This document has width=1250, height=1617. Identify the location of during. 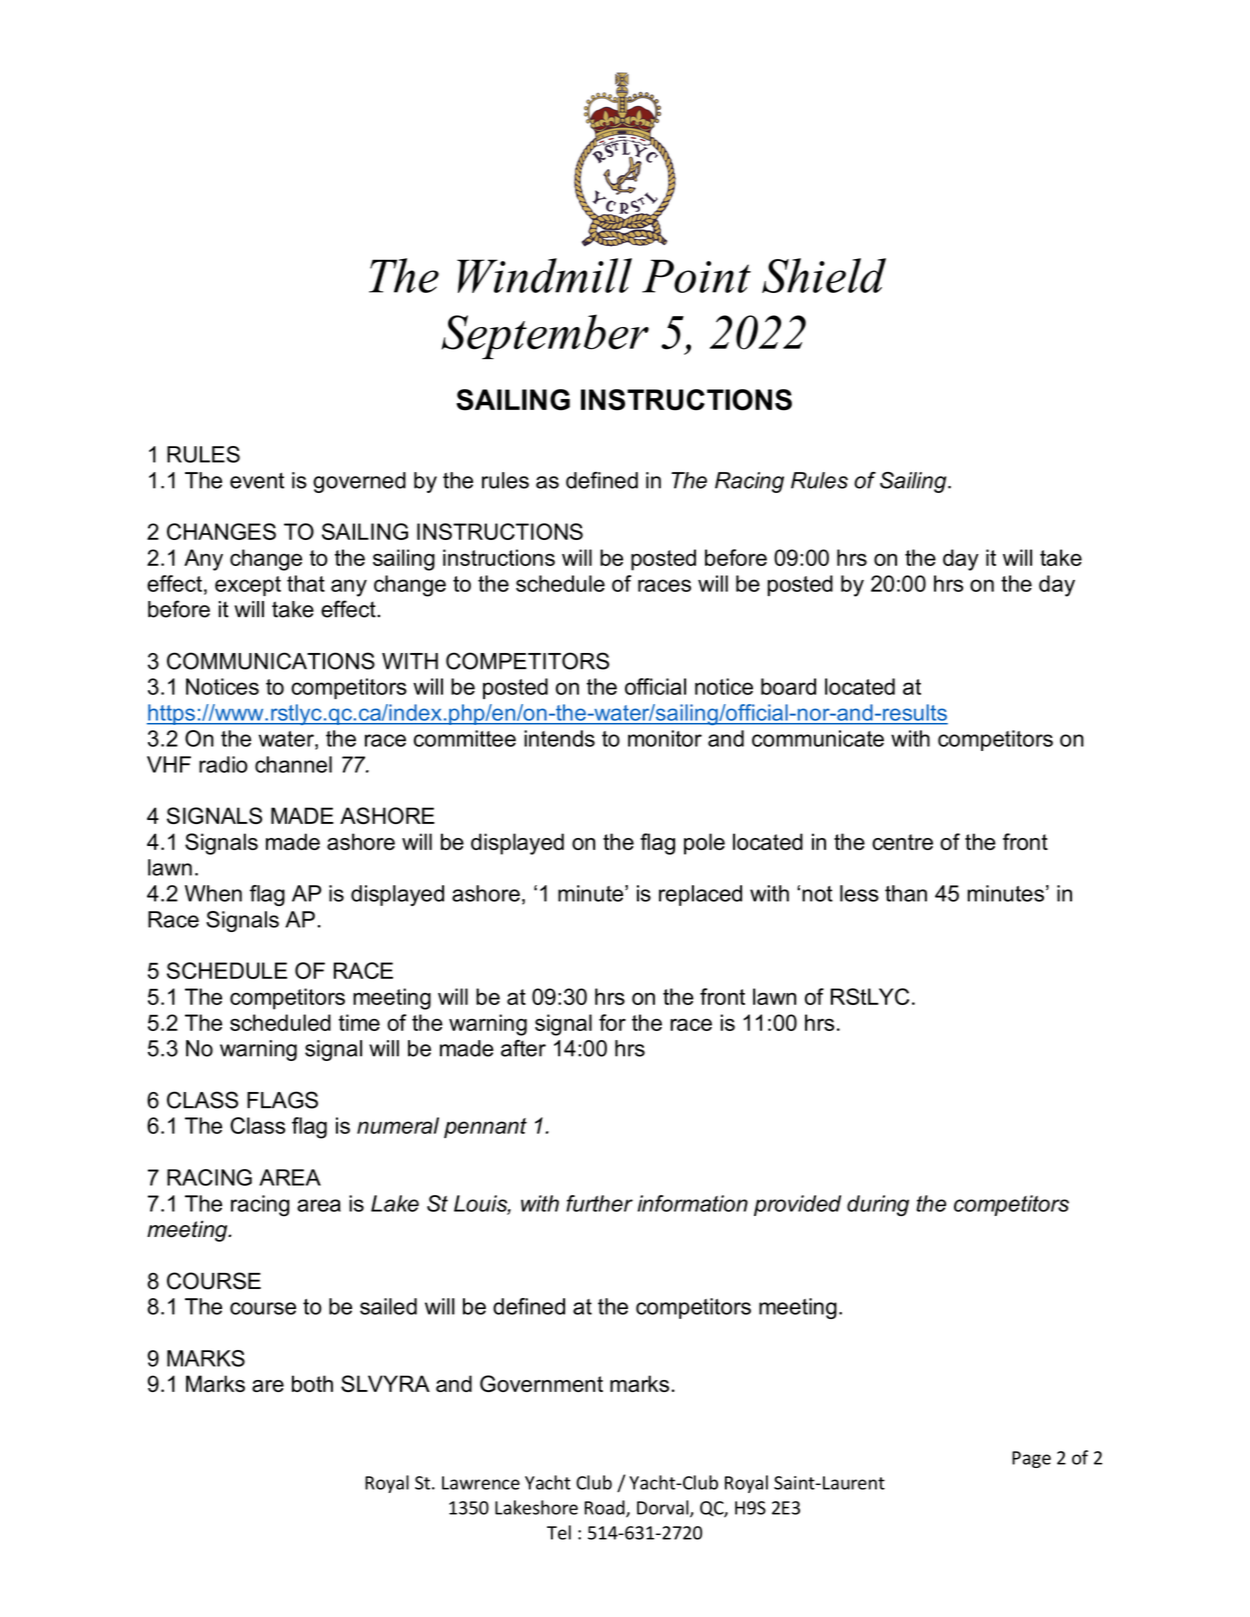
(878, 1205).
